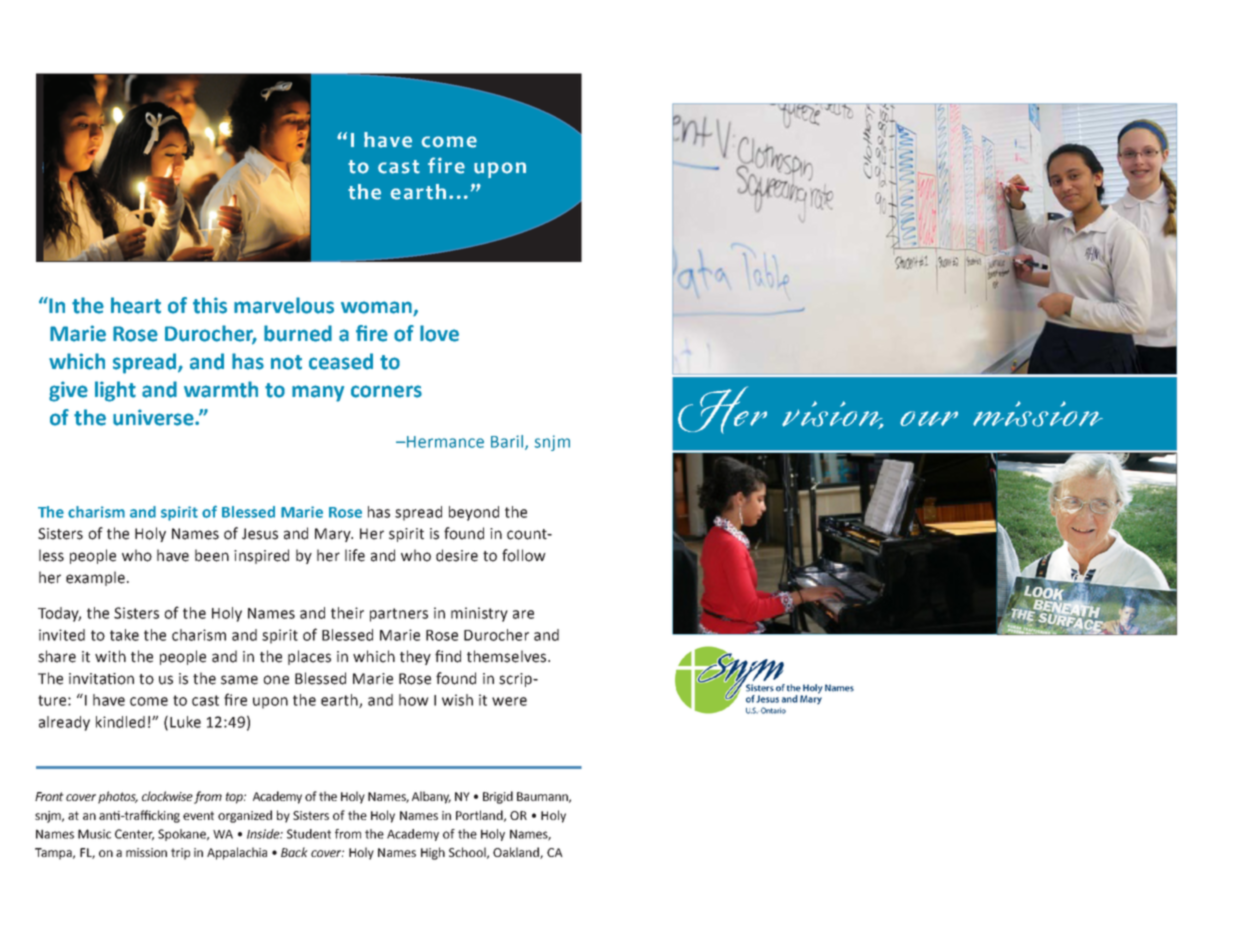  Describe the element at coordinates (929, 418) in the screenshot. I see `our` at that location.
